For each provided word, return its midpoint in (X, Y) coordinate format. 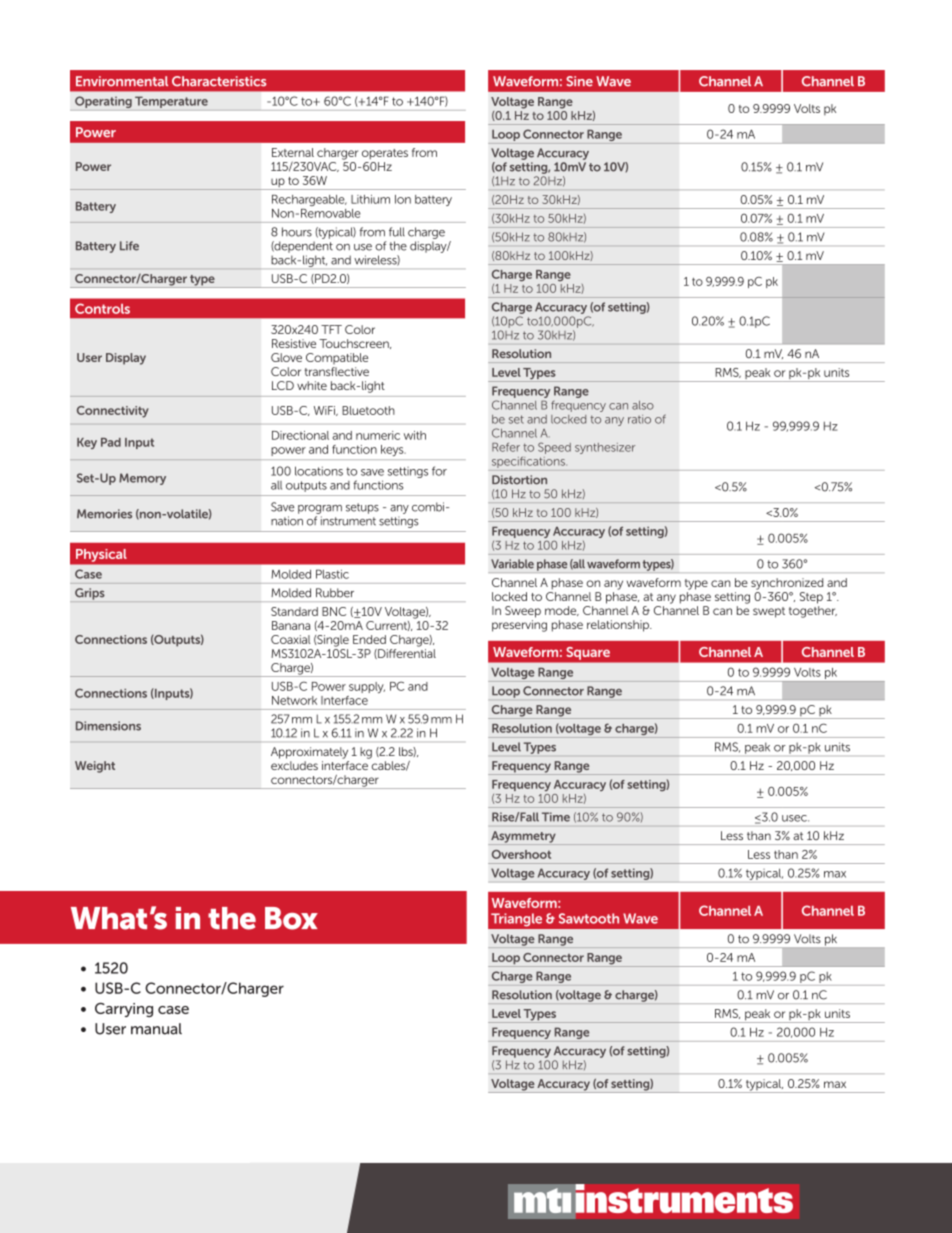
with (415, 435)
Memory (142, 479)
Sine (579, 81)
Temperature (171, 102)
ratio (639, 419)
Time (556, 817)
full (397, 232)
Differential (406, 654)
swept (769, 612)
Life (129, 246)
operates (385, 154)
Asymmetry (523, 838)
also (643, 405)
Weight (95, 767)
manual (156, 1029)
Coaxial (290, 639)
